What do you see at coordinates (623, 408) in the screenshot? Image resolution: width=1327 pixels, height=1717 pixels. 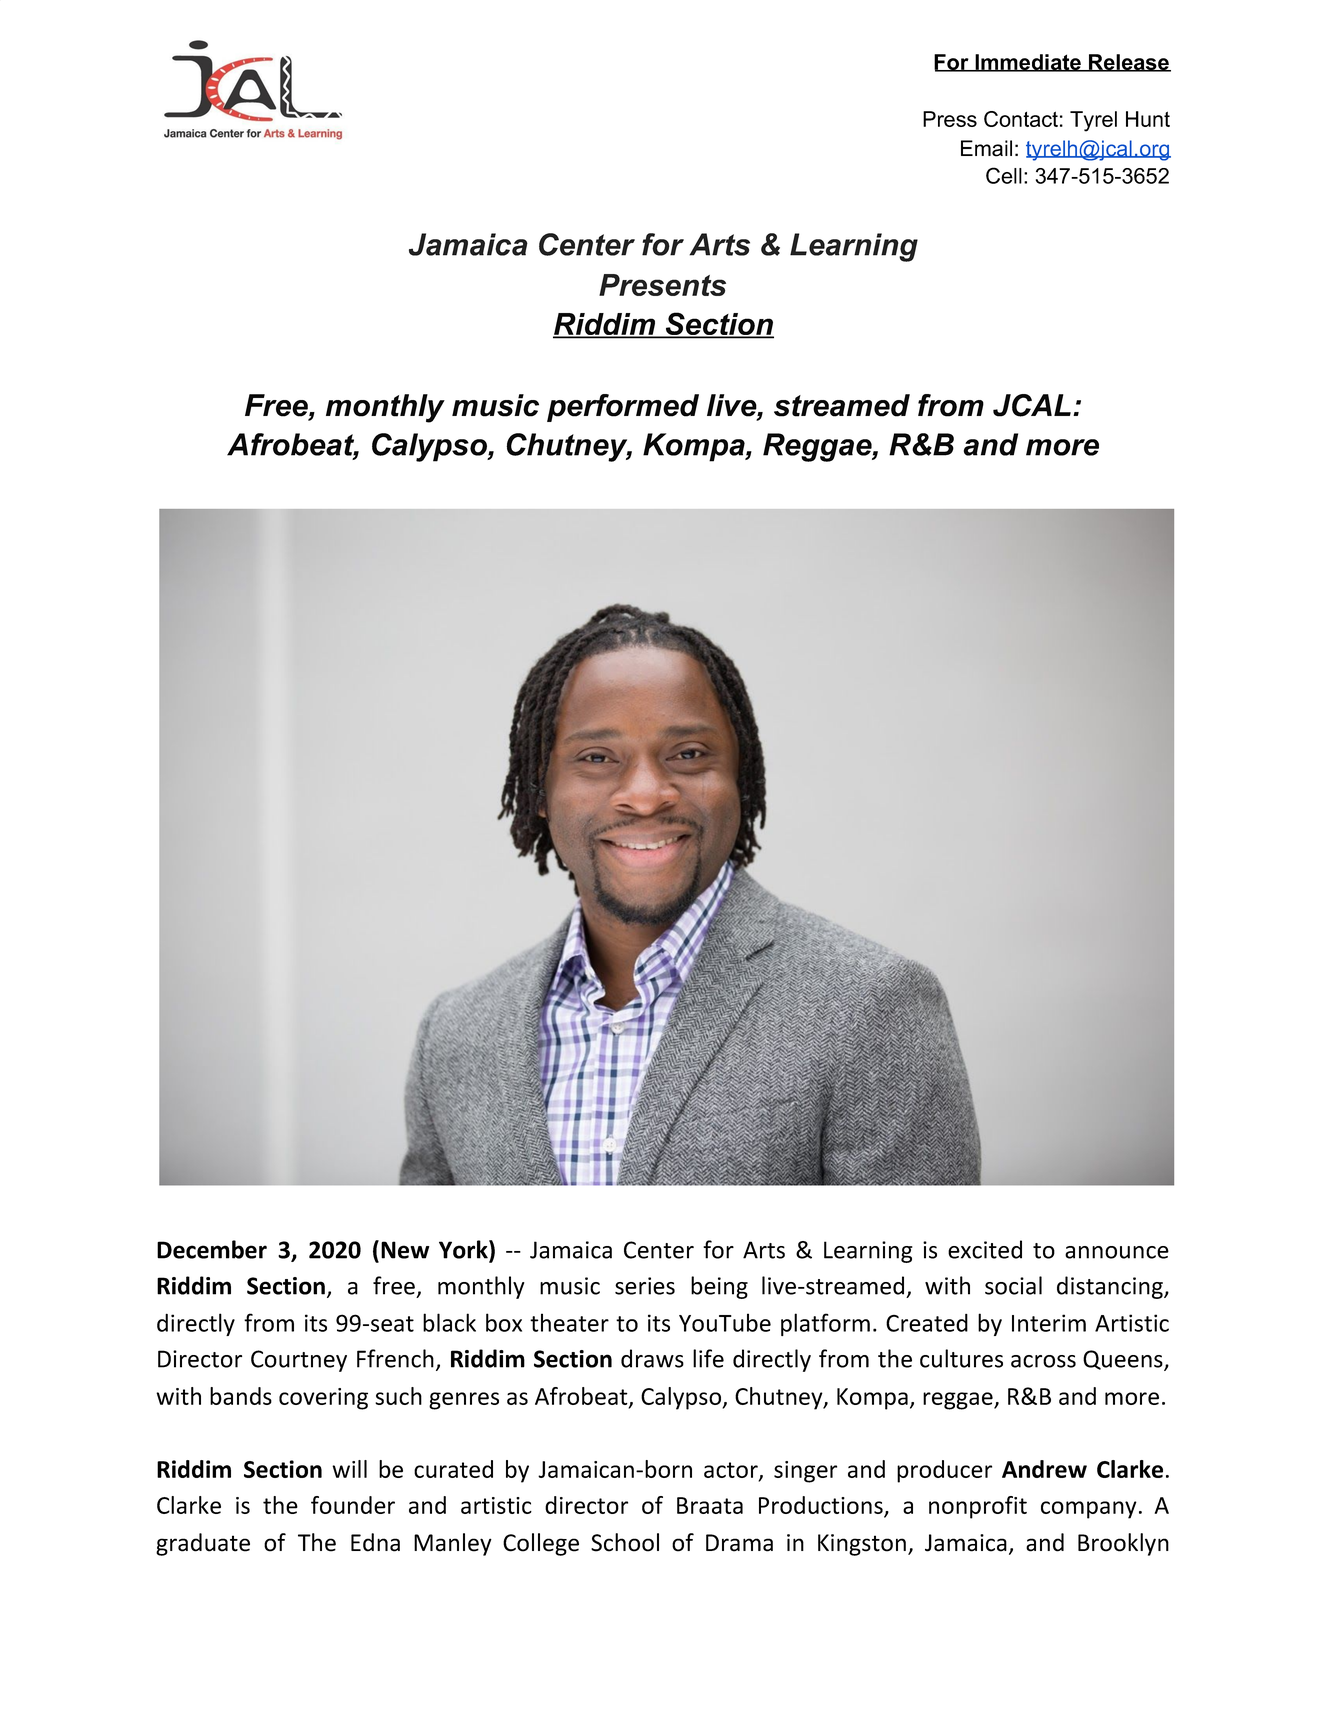 I see `performed` at bounding box center [623, 408].
